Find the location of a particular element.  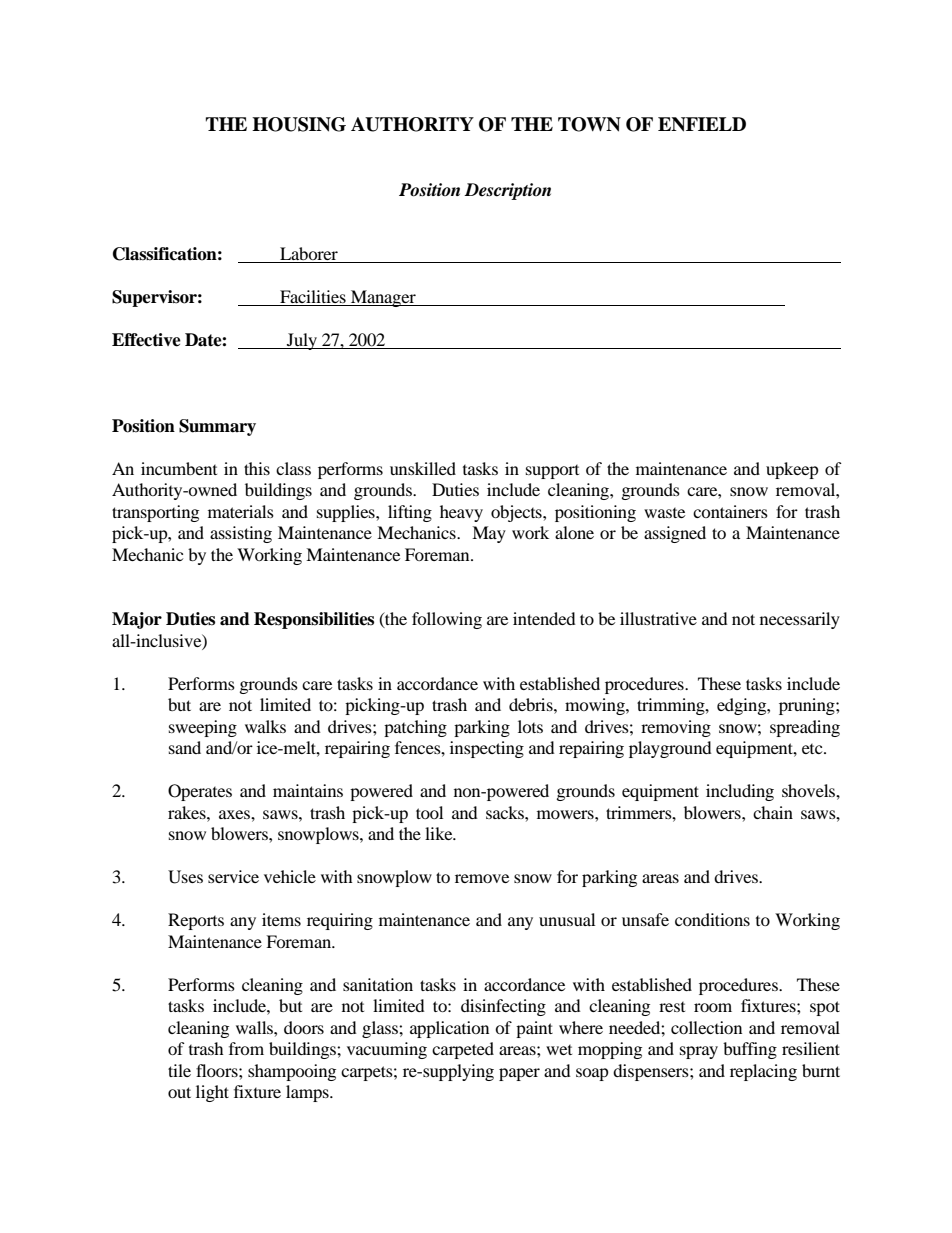

remove is located at coordinates (482, 878).
